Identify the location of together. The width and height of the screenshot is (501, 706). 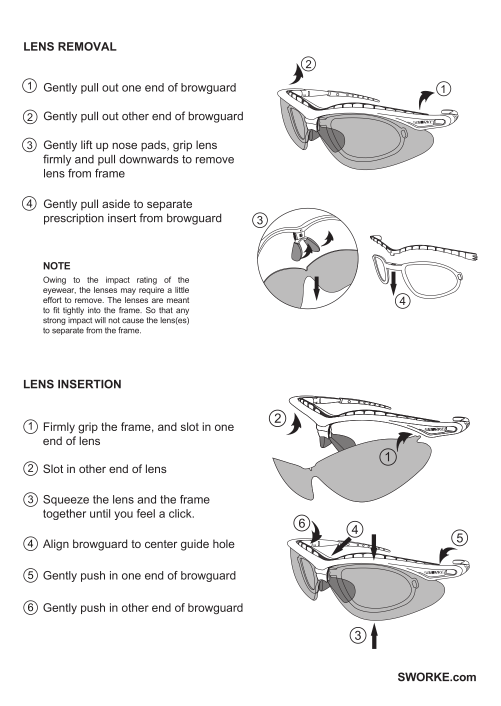
(64, 514).
